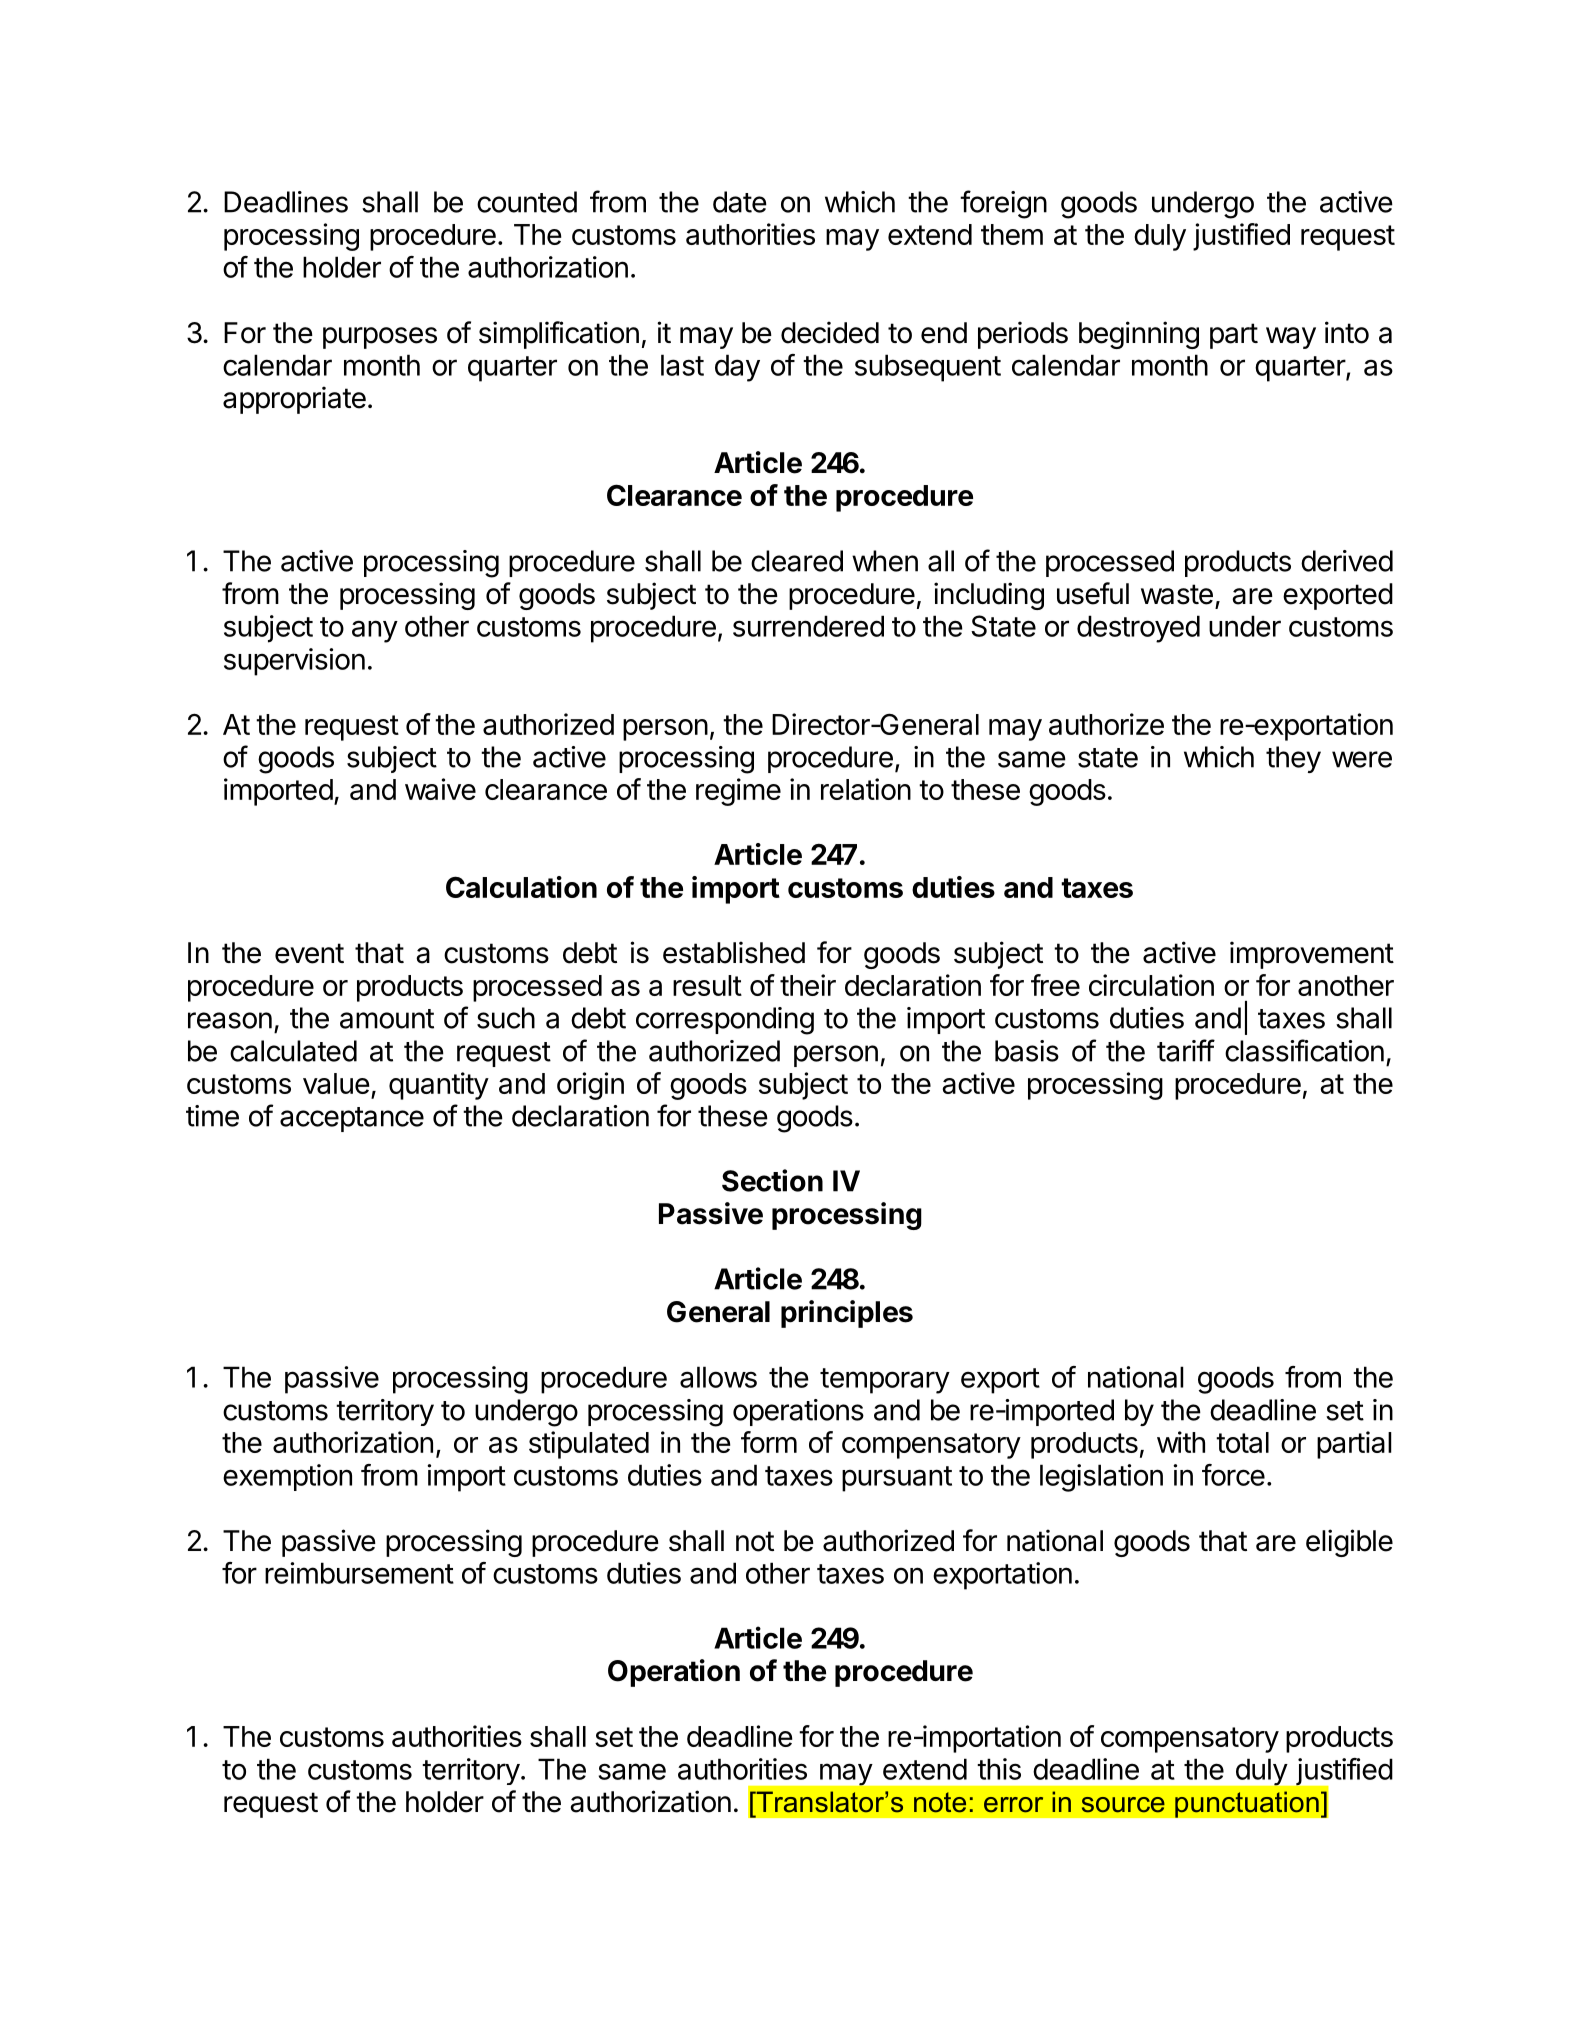  What do you see at coordinates (380, 338) in the screenshot?
I see `purposes` at bounding box center [380, 338].
